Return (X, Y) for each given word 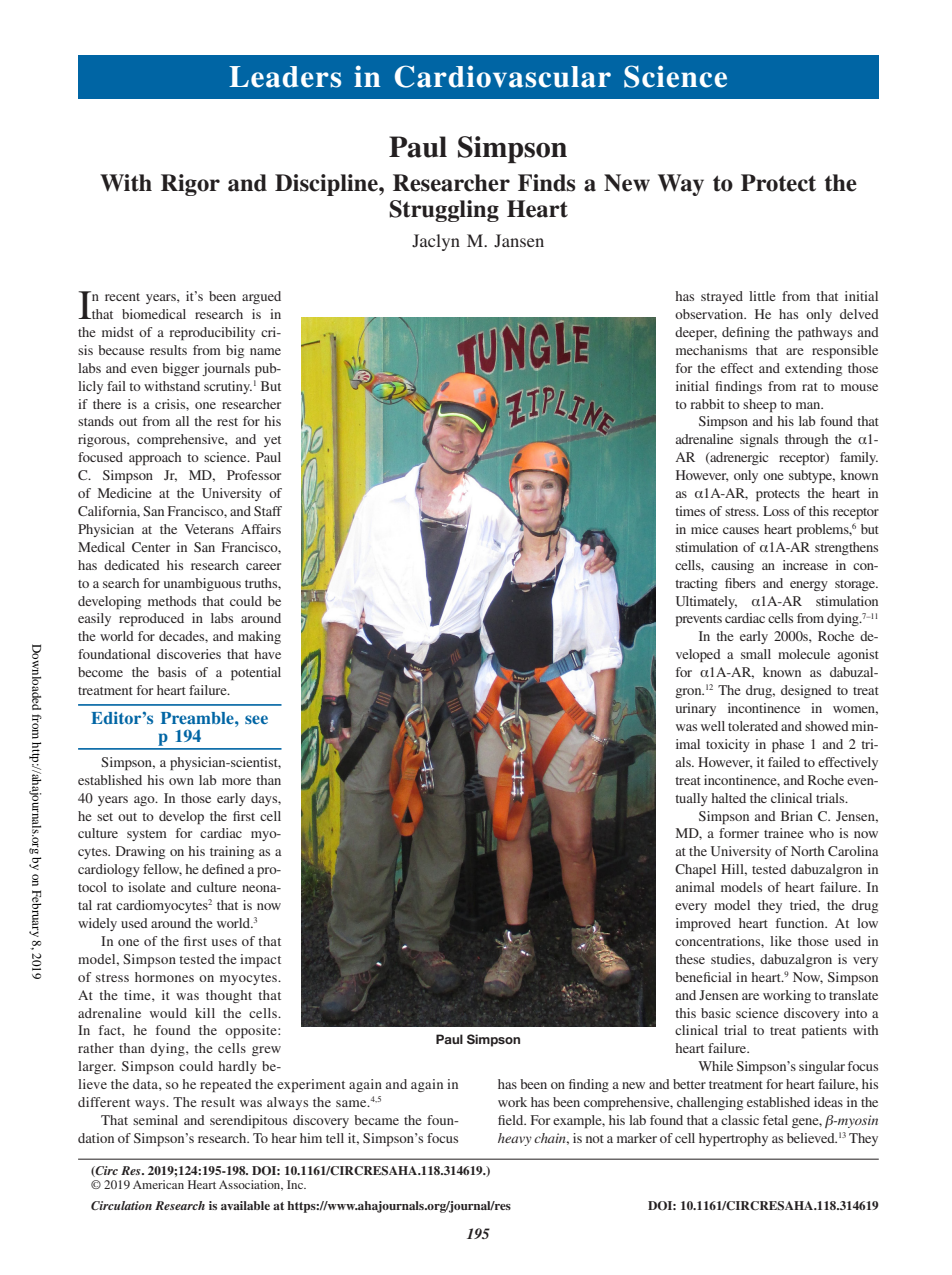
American (158, 1184)
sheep (760, 406)
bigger (180, 369)
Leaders (285, 77)
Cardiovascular (503, 76)
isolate (147, 887)
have (267, 654)
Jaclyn (436, 242)
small (756, 654)
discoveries (189, 654)
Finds (547, 183)
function (801, 923)
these (690, 959)
